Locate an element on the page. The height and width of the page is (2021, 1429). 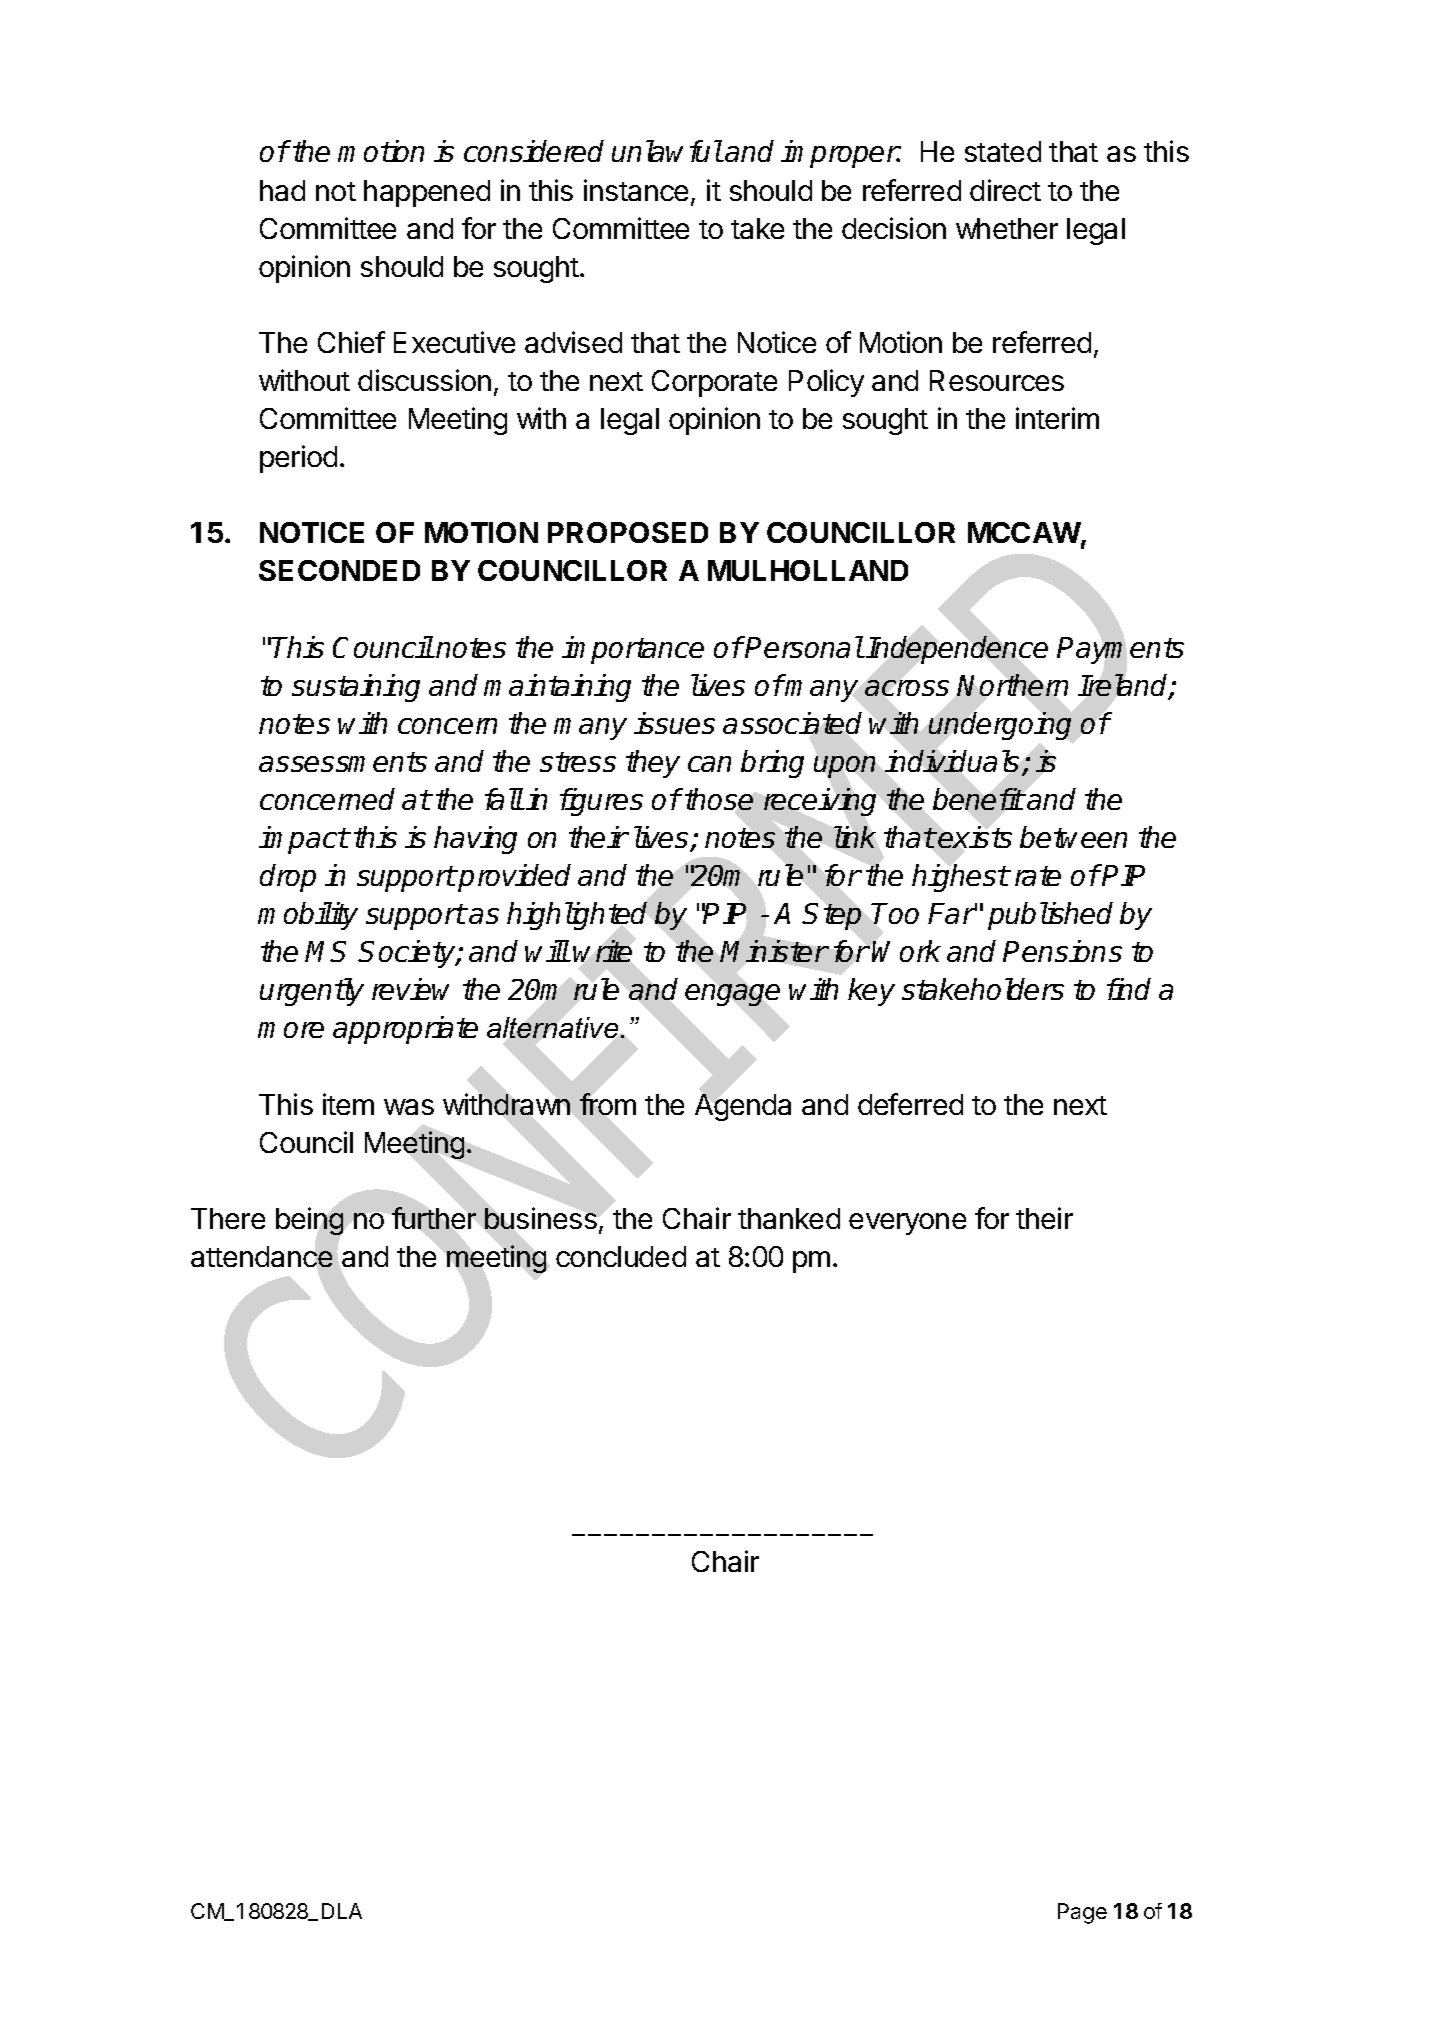
they is located at coordinates (653, 764).
